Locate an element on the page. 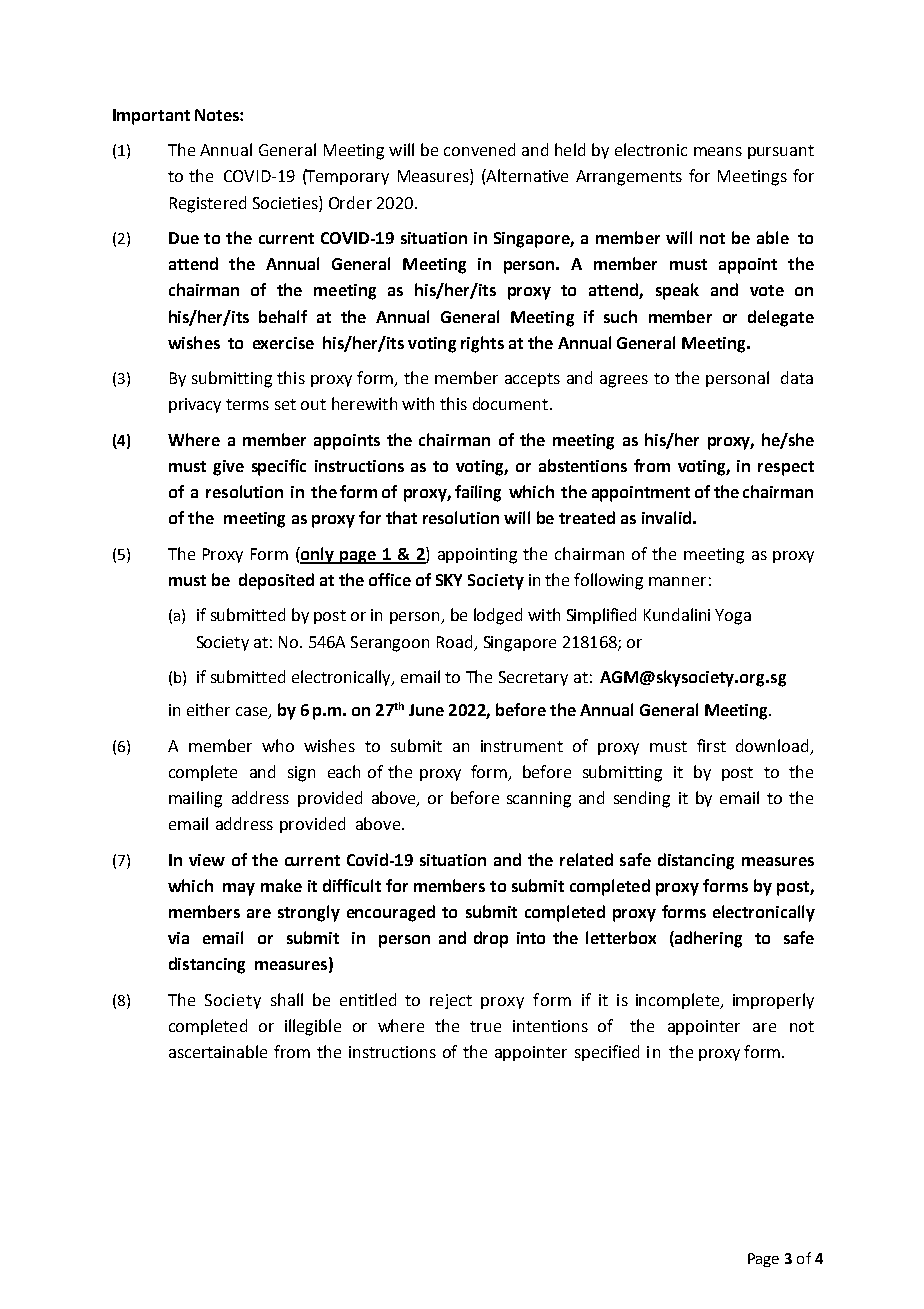  sending is located at coordinates (642, 799).
